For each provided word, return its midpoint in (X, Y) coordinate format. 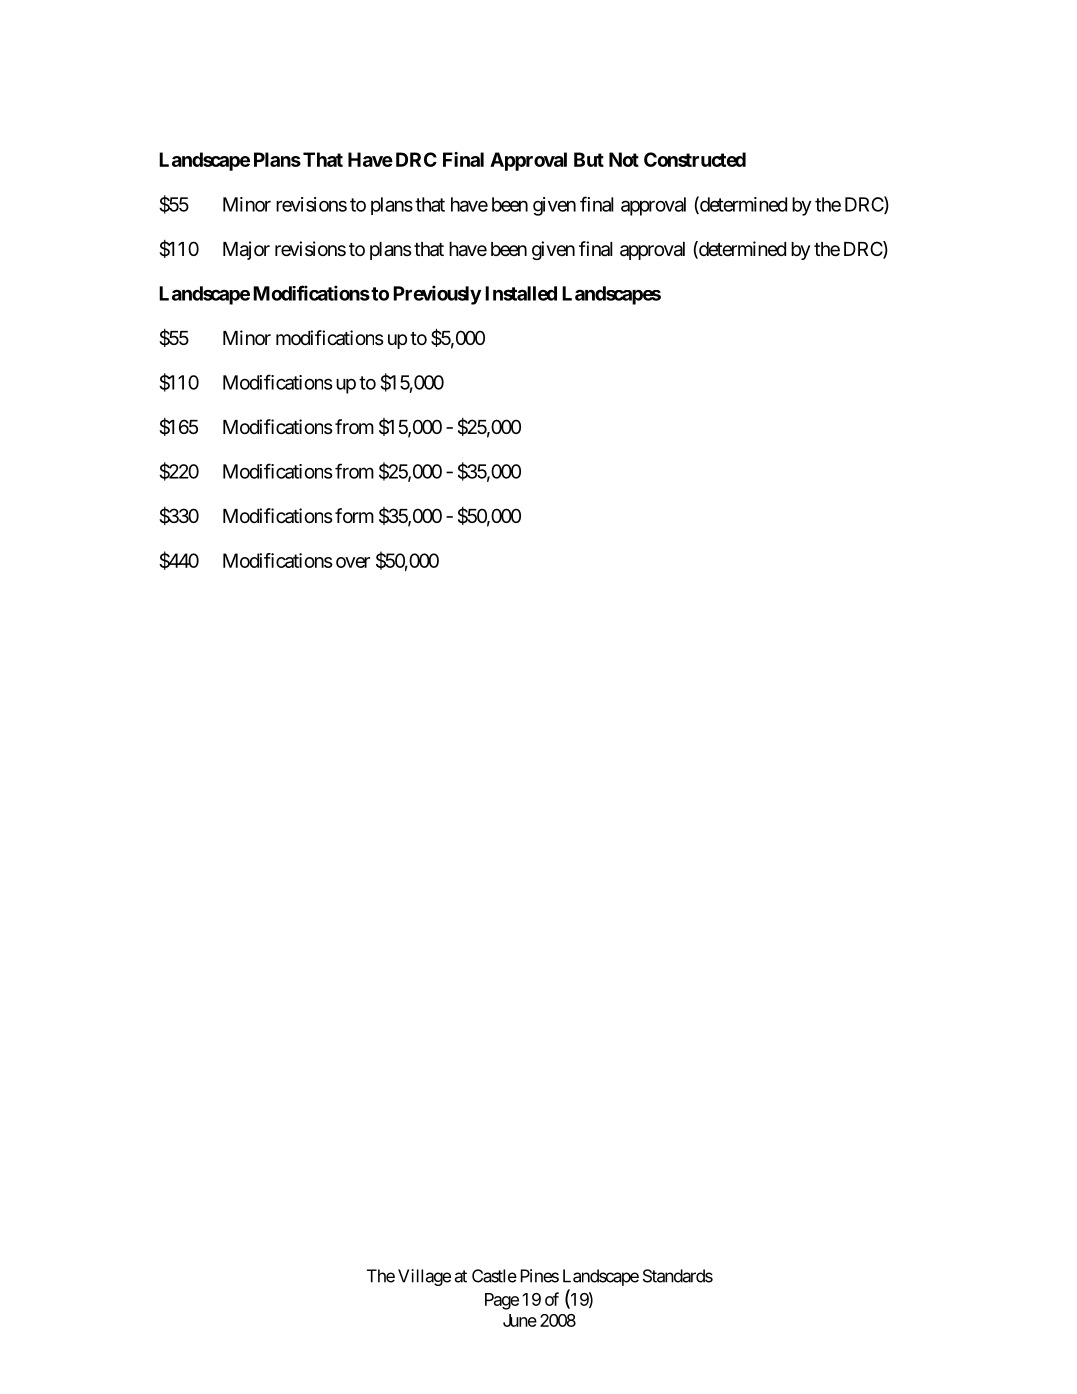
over (353, 562)
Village (424, 1277)
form (354, 515)
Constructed (695, 159)
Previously (437, 295)
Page (502, 1301)
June (520, 1320)
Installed (521, 293)
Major (246, 250)
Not (624, 159)
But (589, 159)
